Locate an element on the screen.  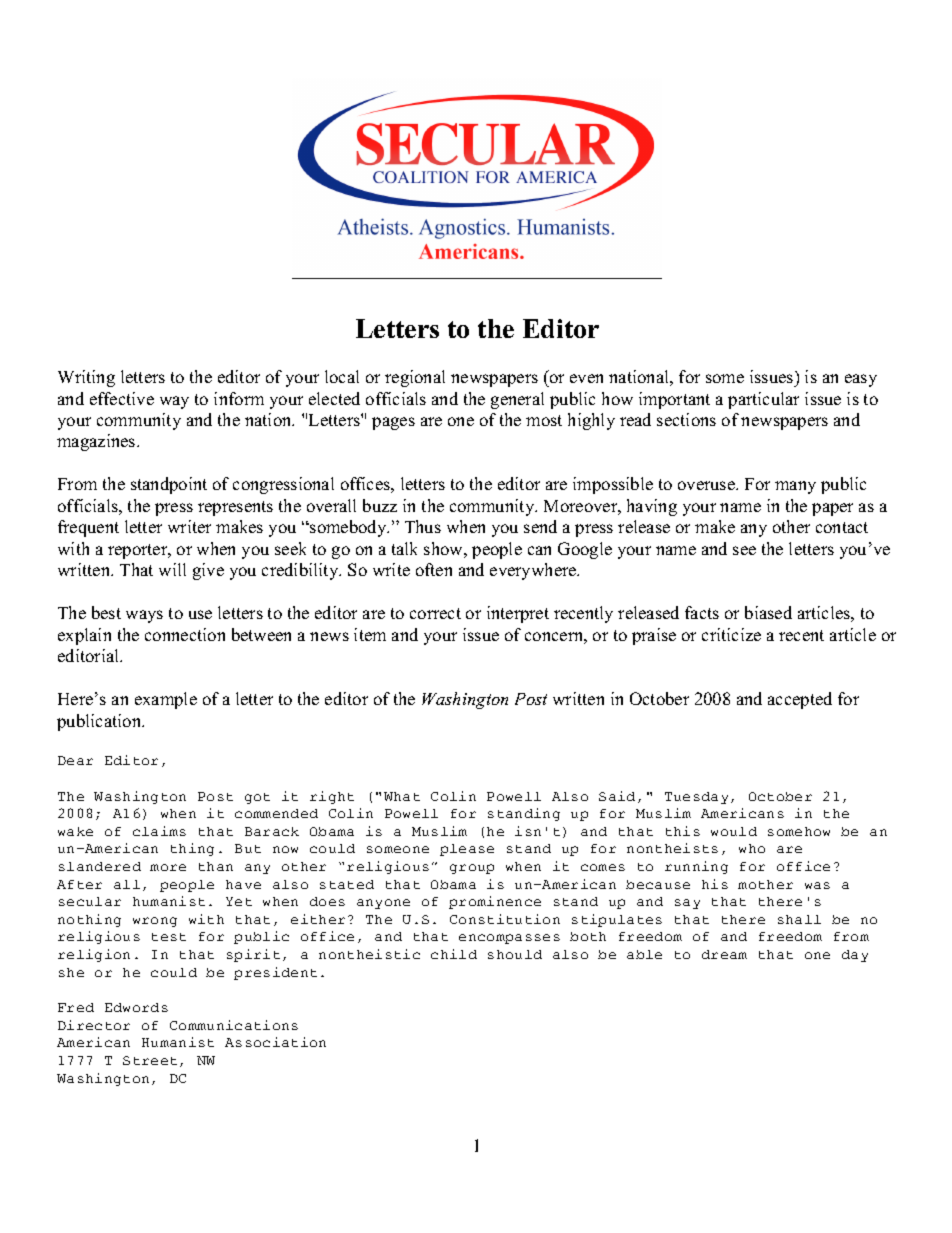
correct is located at coordinates (435, 613).
